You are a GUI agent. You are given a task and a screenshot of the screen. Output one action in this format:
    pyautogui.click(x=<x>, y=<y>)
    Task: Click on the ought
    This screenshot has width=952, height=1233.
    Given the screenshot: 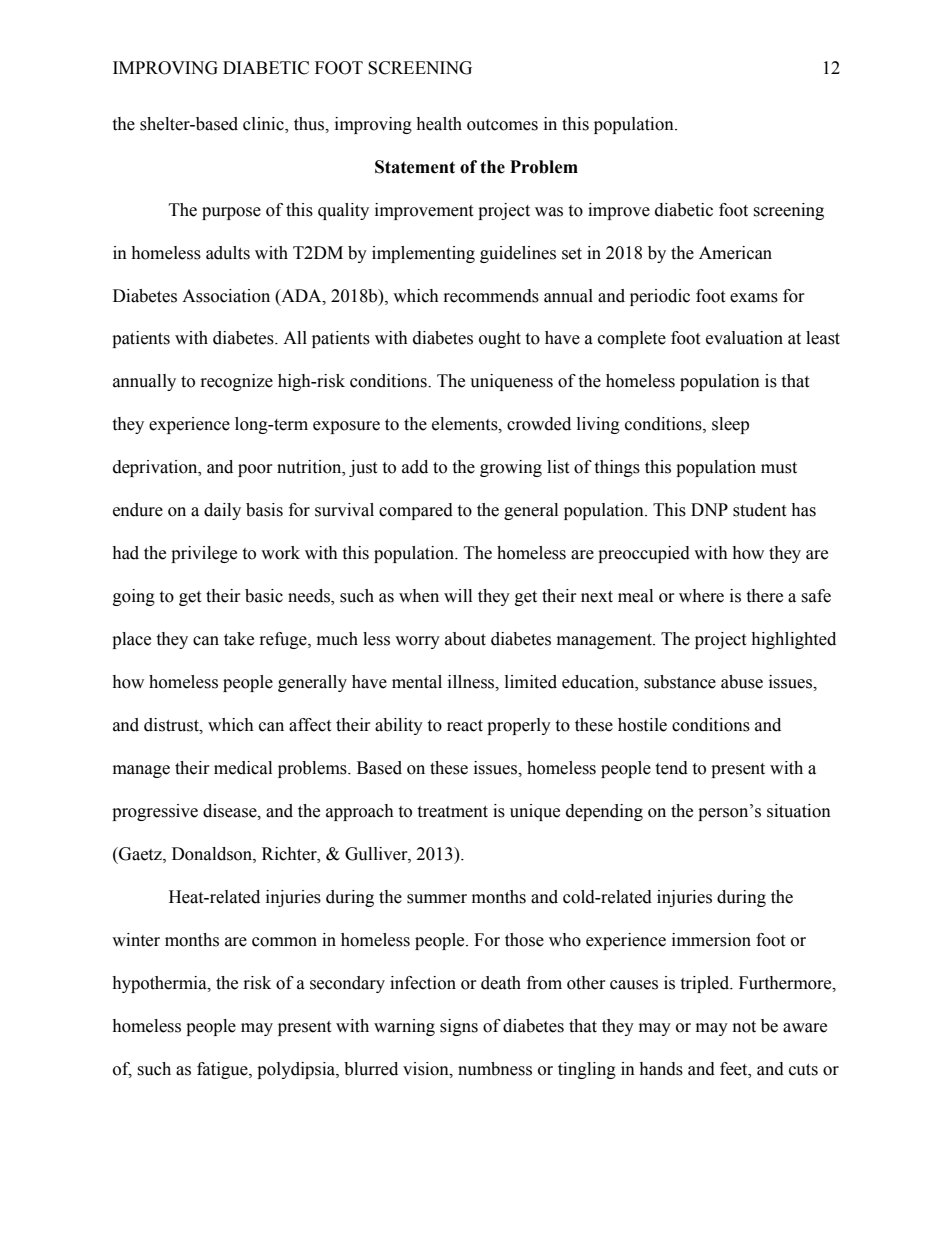 What is the action you would take?
    pyautogui.click(x=500, y=339)
